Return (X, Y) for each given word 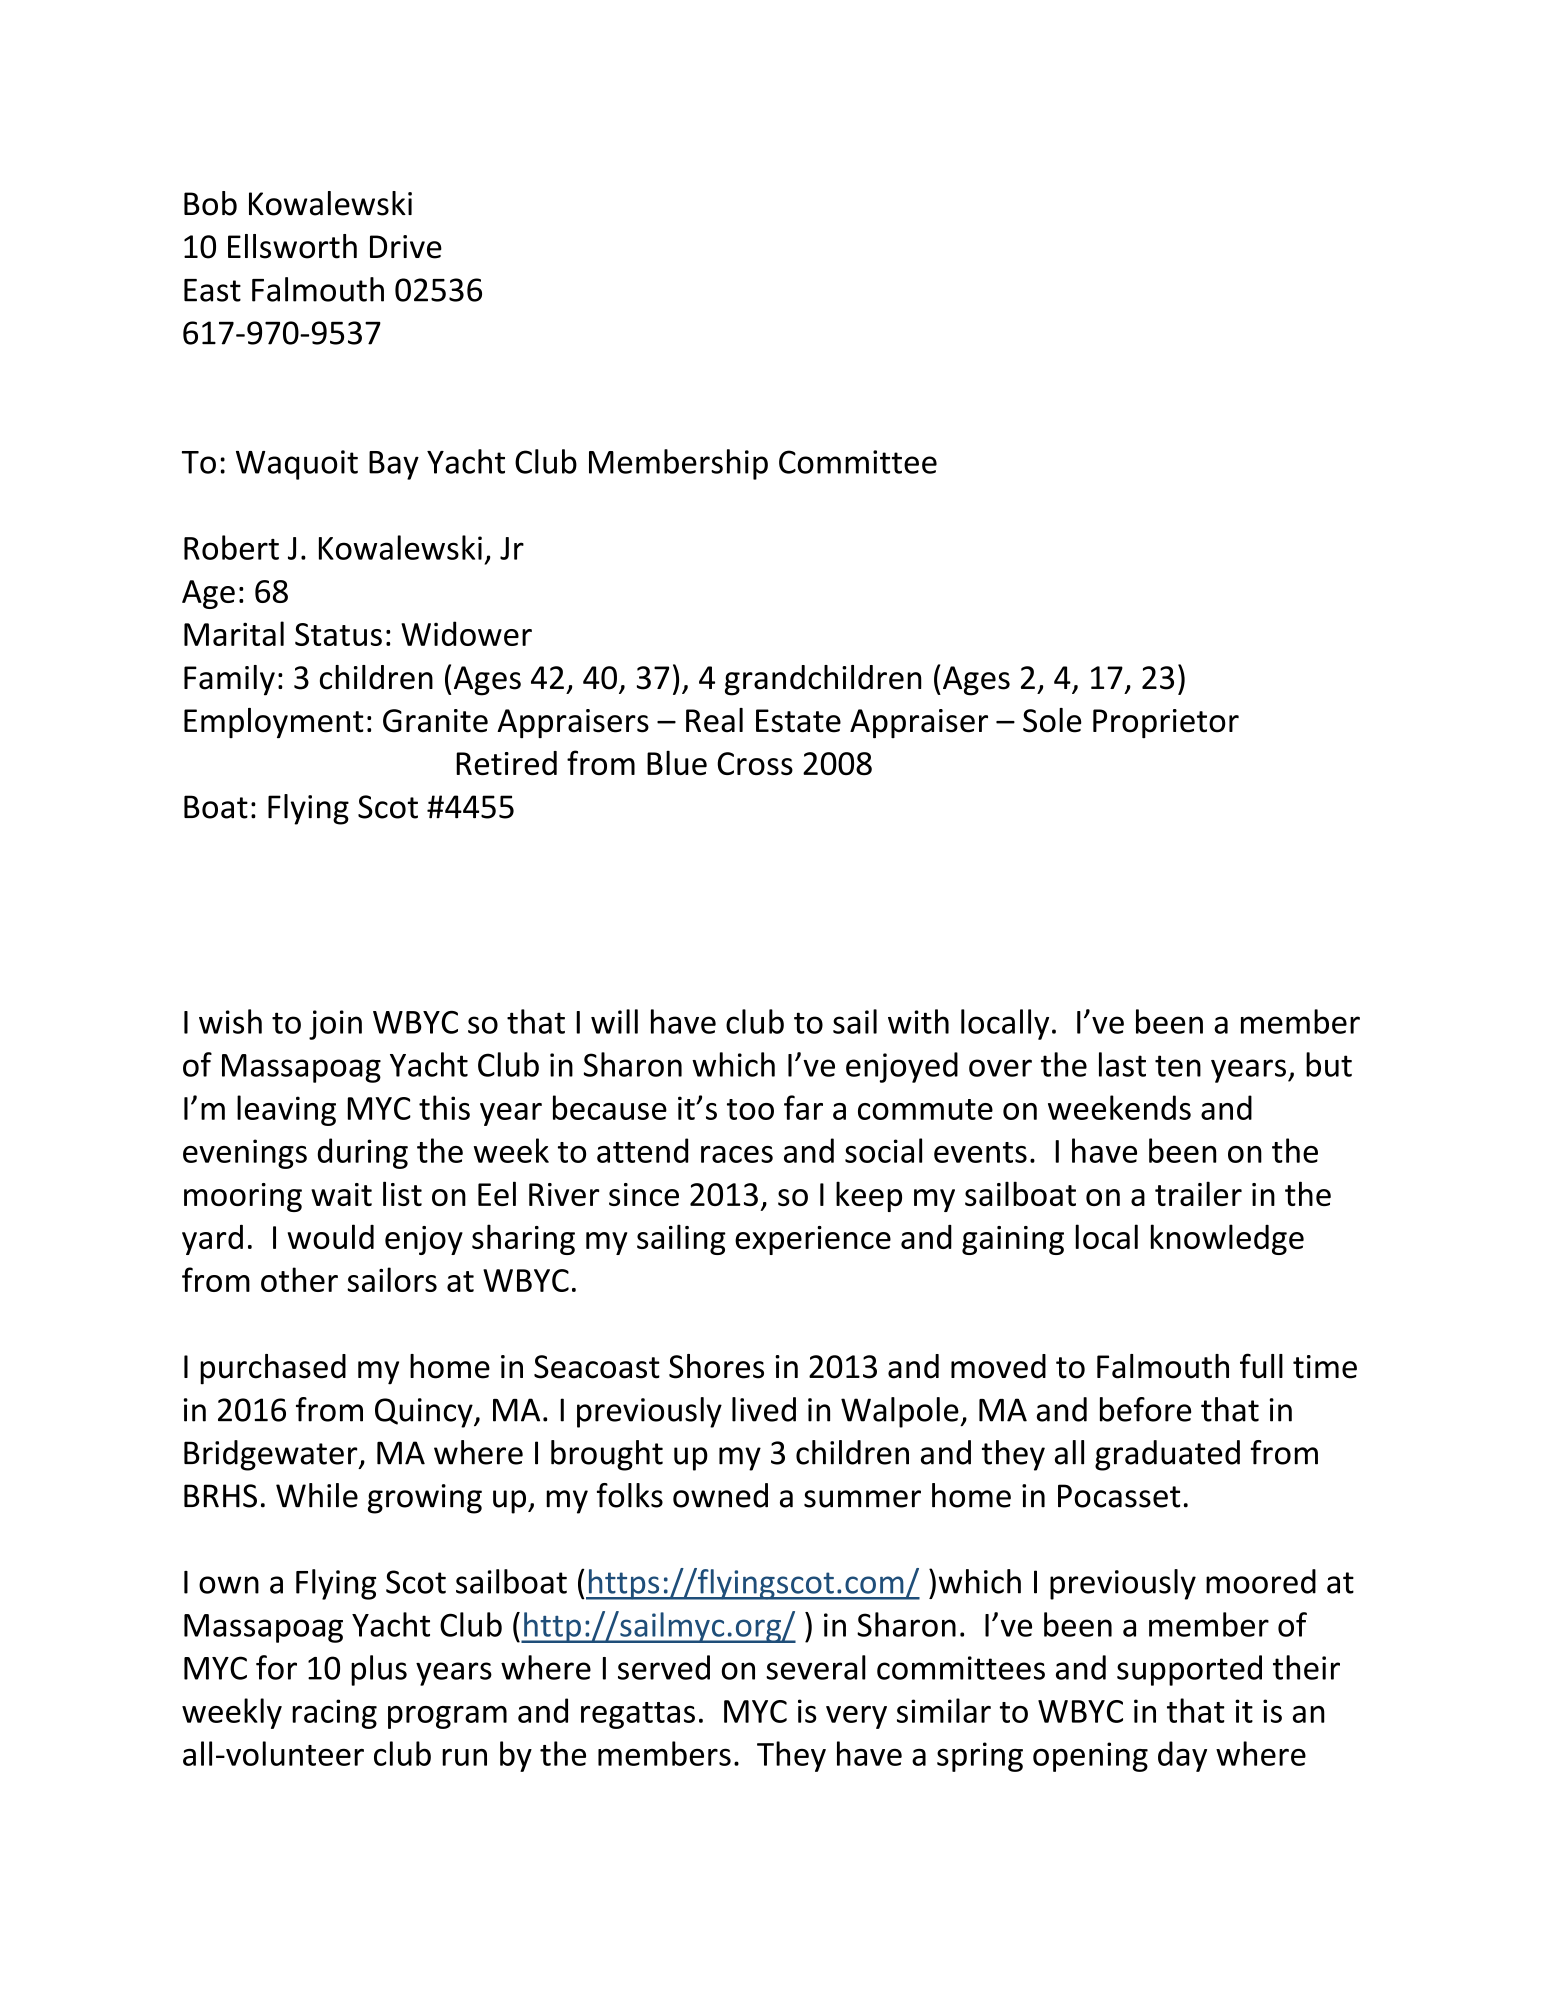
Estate (798, 721)
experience (813, 1240)
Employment (274, 723)
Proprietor (1166, 723)
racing (334, 1714)
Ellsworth (292, 246)
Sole (1052, 720)
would (331, 1236)
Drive (406, 247)
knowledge (1227, 1239)
